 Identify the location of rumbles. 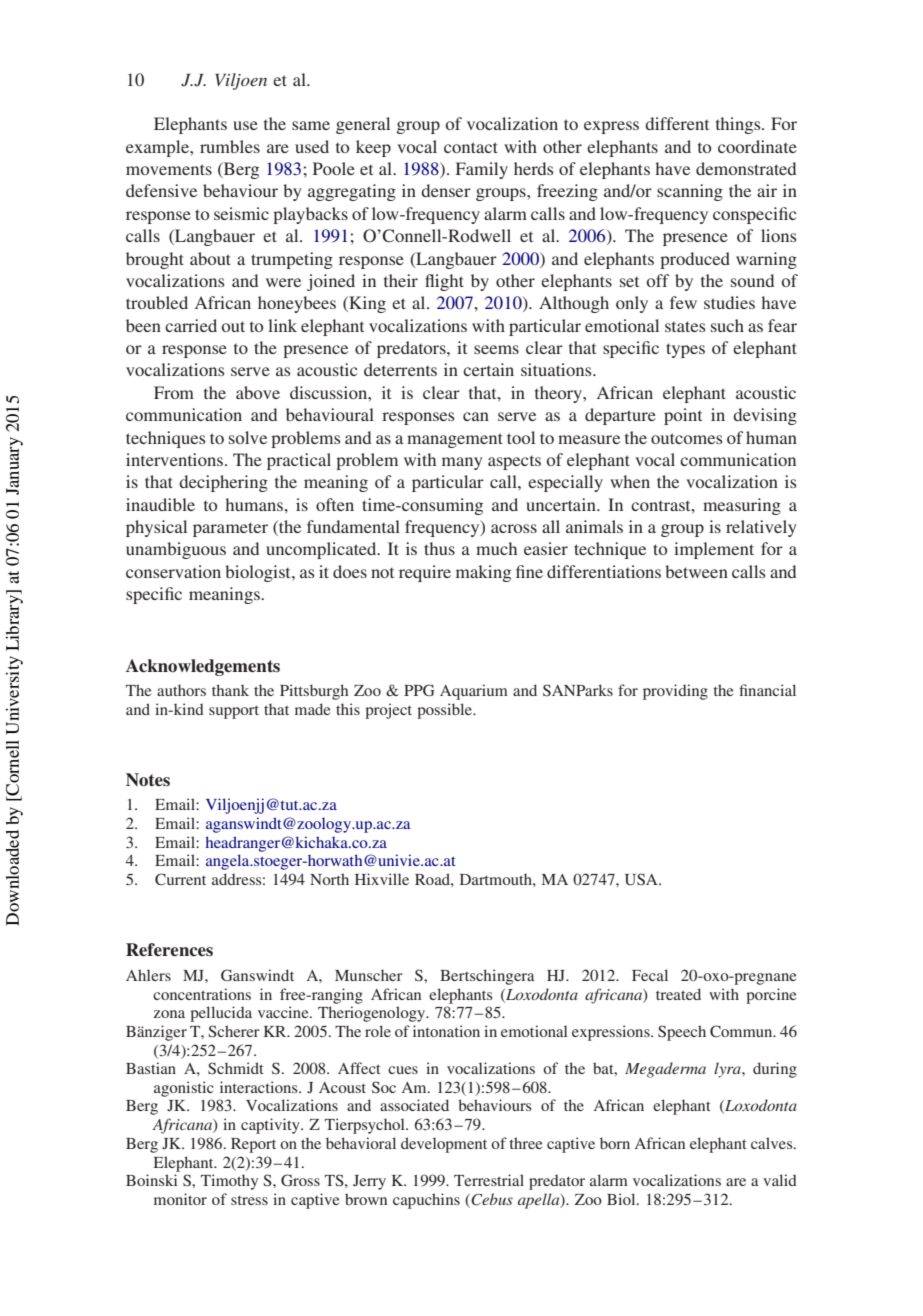
(230, 146).
